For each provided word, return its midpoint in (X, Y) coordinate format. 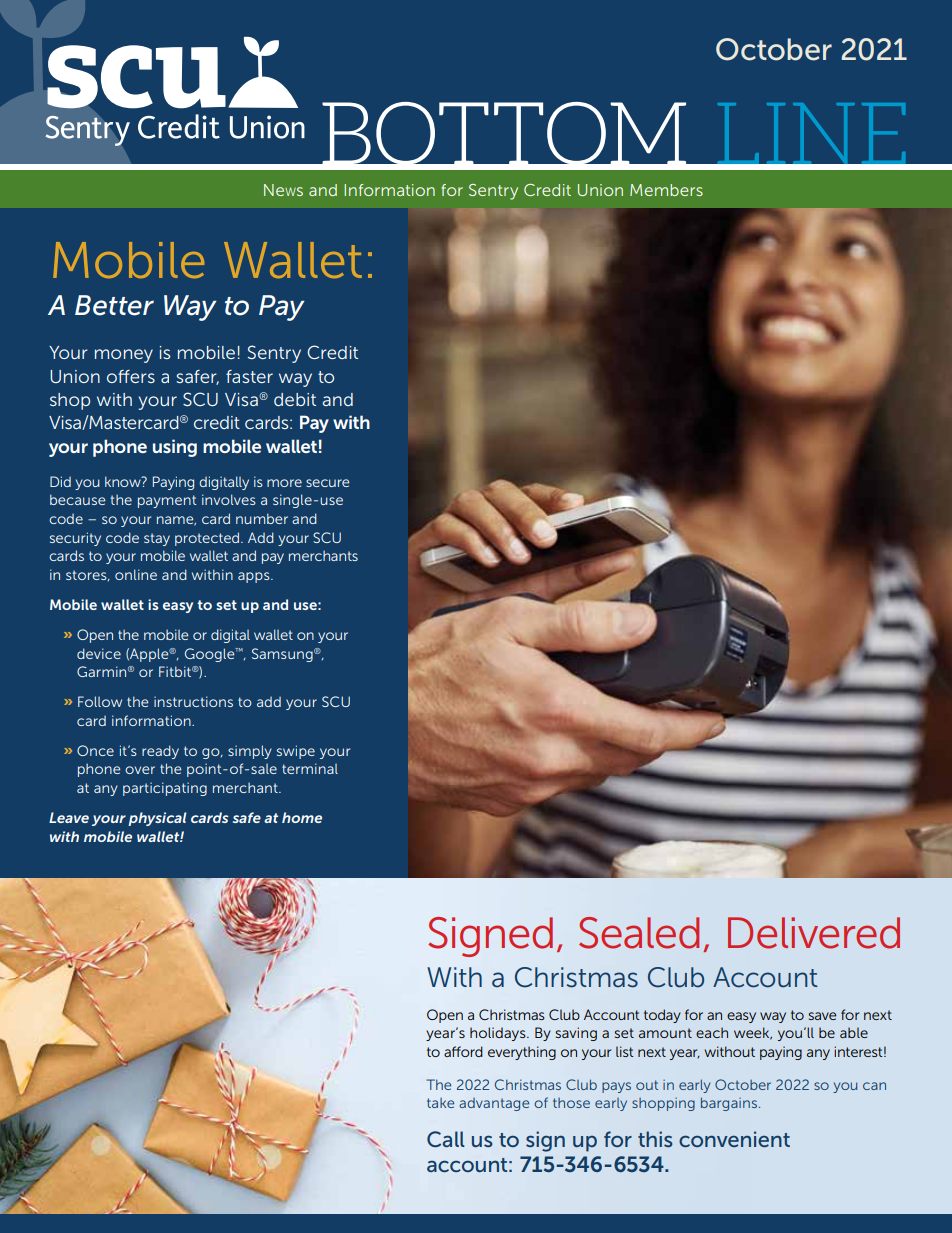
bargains (729, 1104)
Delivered (814, 933)
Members (666, 190)
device (99, 653)
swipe (296, 752)
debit (295, 399)
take (440, 1103)
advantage (494, 1104)
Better (114, 305)
